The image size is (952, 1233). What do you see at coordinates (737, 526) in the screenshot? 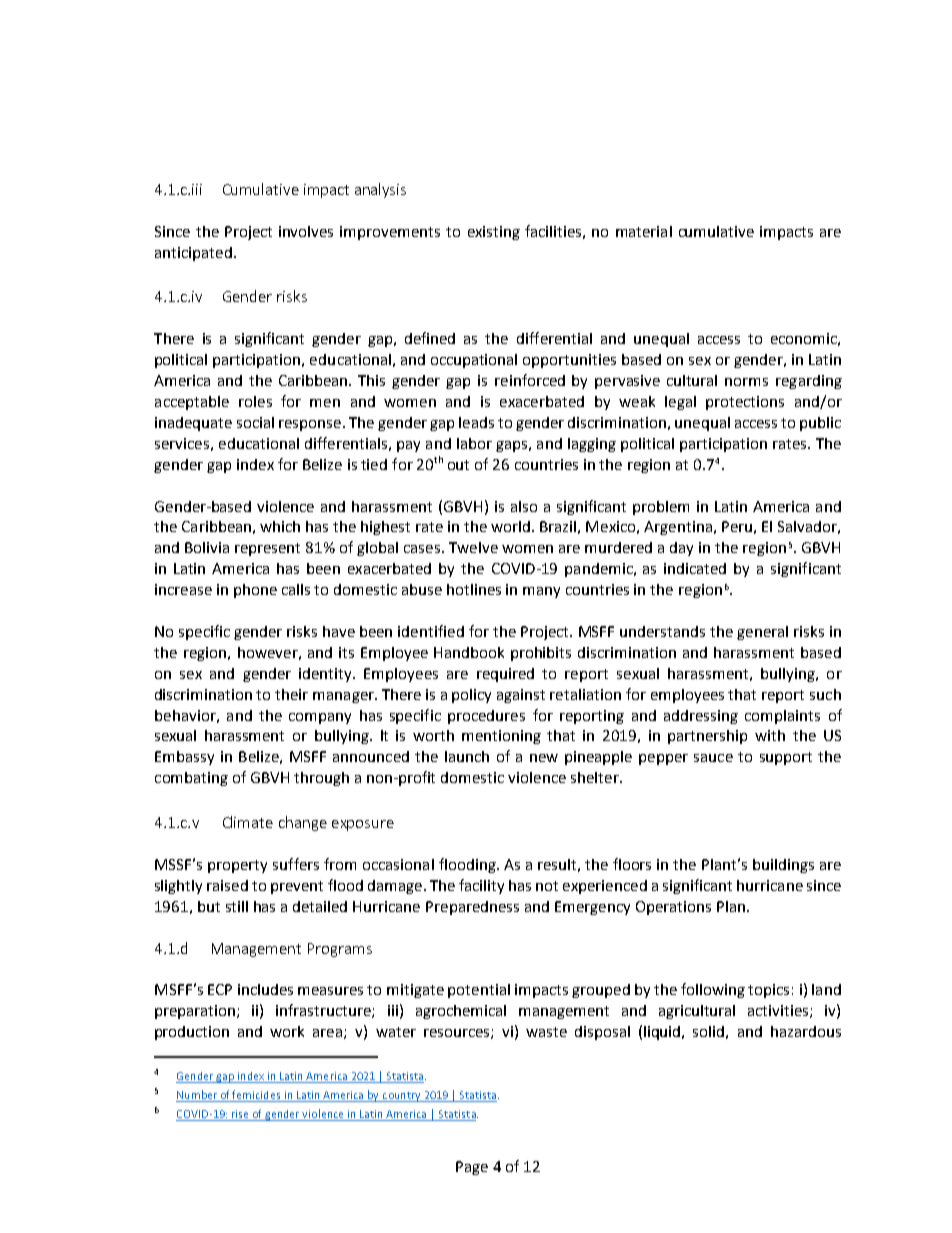
I see `Peru` at bounding box center [737, 526].
